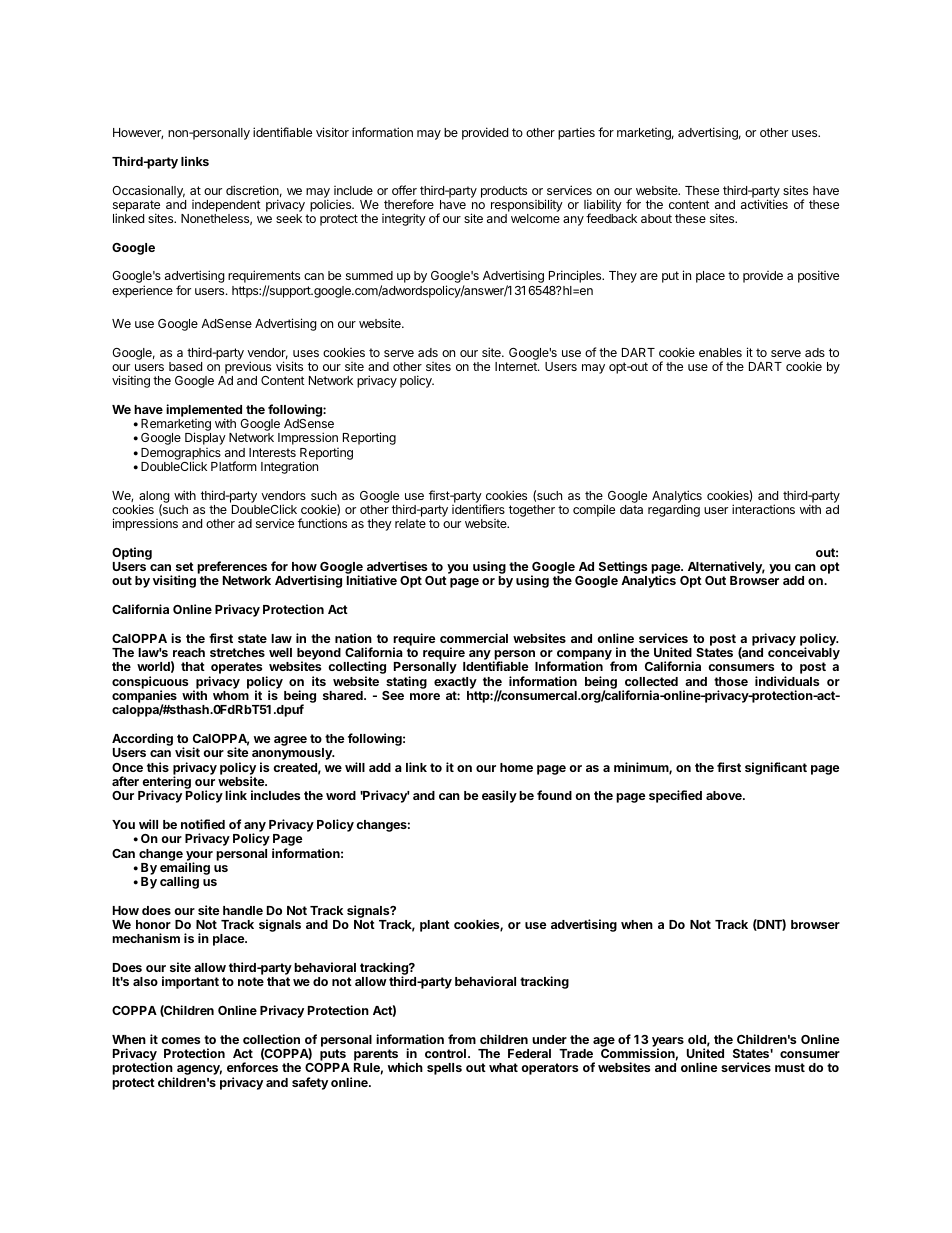 The width and height of the screenshot is (952, 1233). Describe the element at coordinates (504, 192) in the screenshot. I see `products` at that location.
